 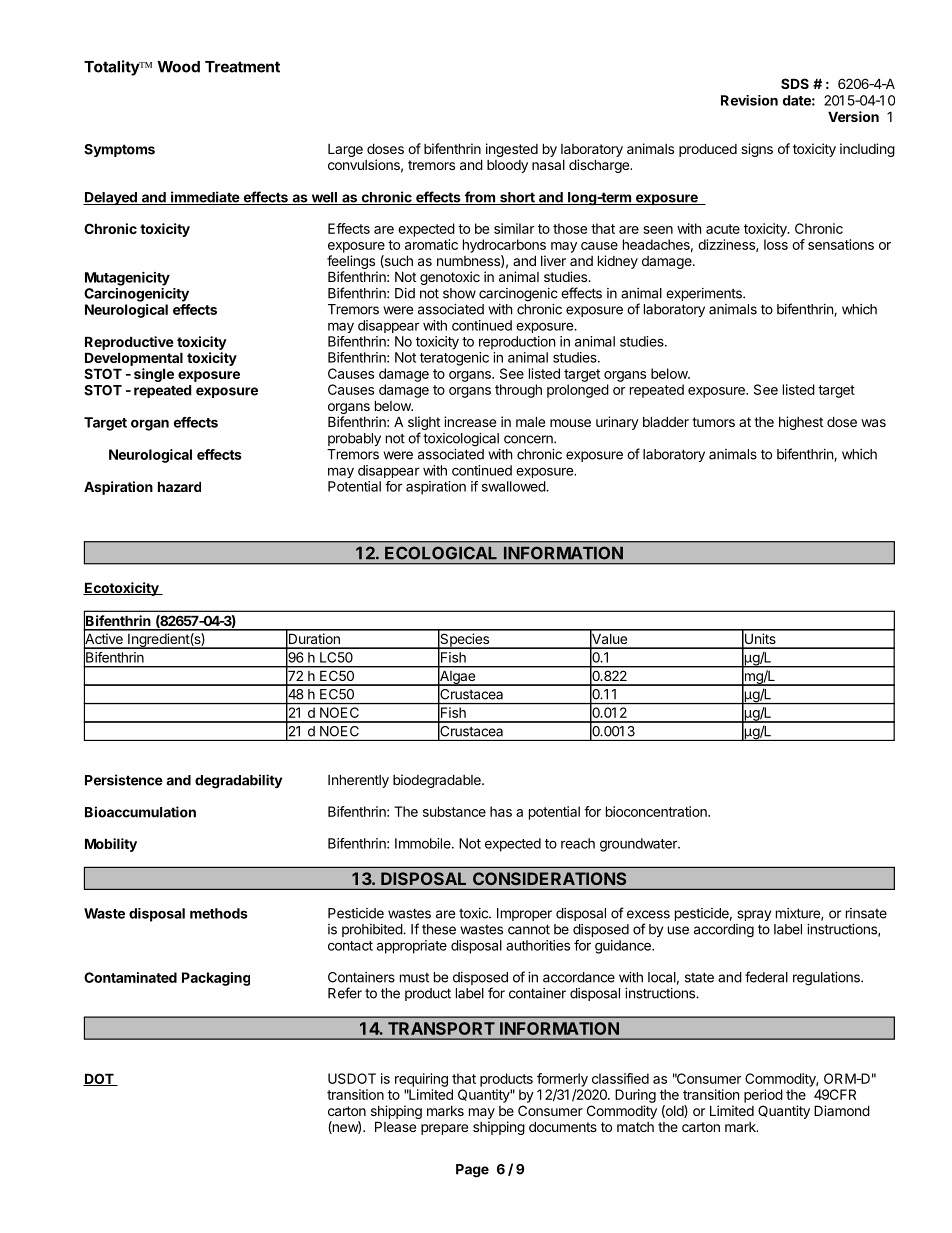 What do you see at coordinates (470, 421) in the document?
I see `increase` at bounding box center [470, 421].
